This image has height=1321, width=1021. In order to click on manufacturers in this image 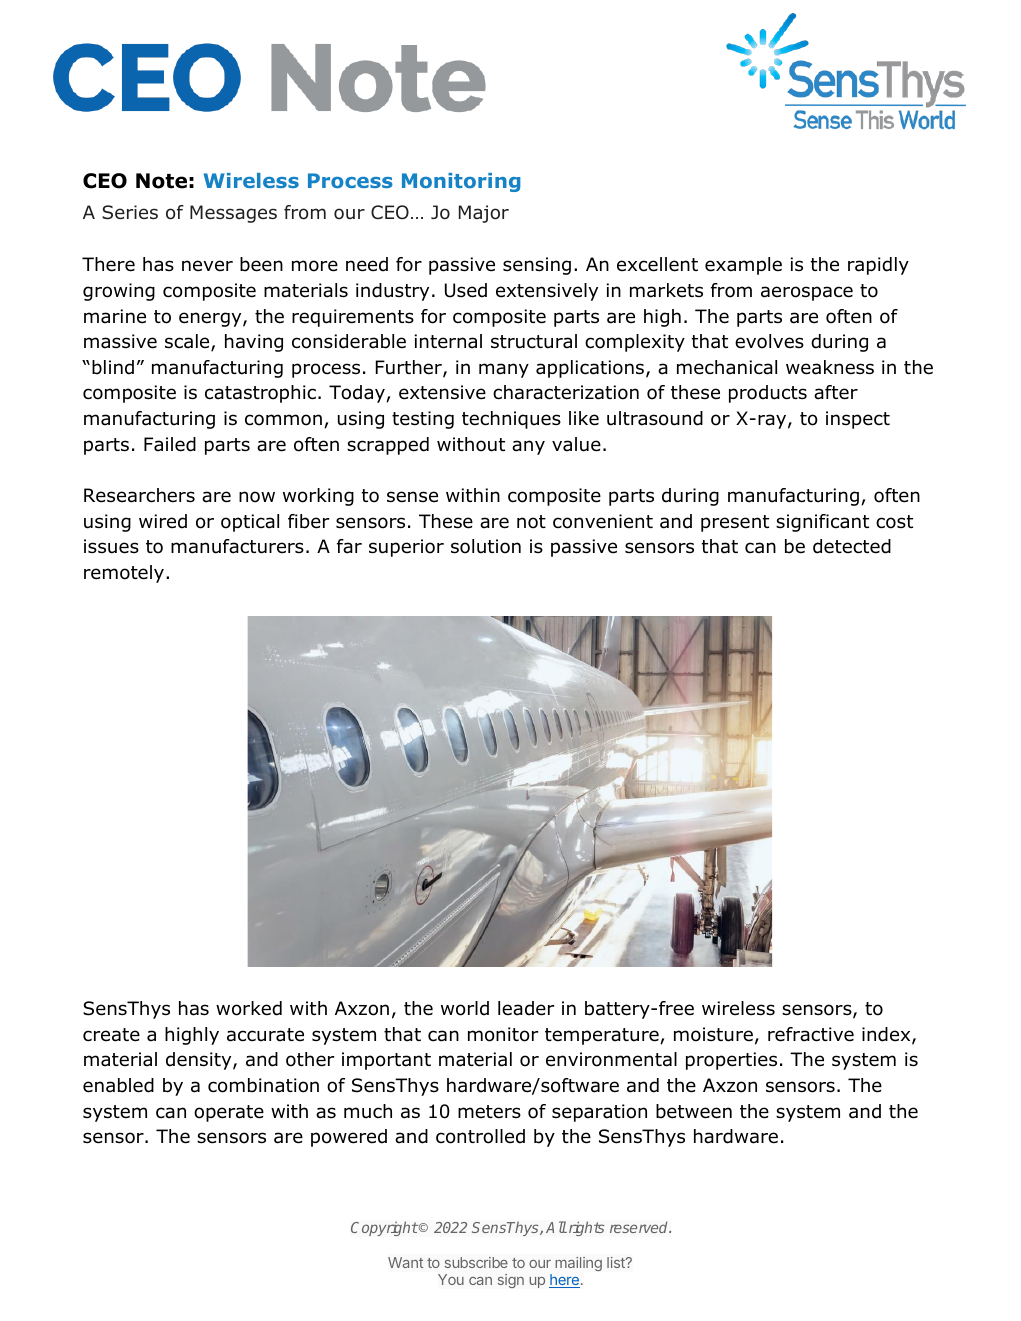, I will do `click(237, 546)`.
